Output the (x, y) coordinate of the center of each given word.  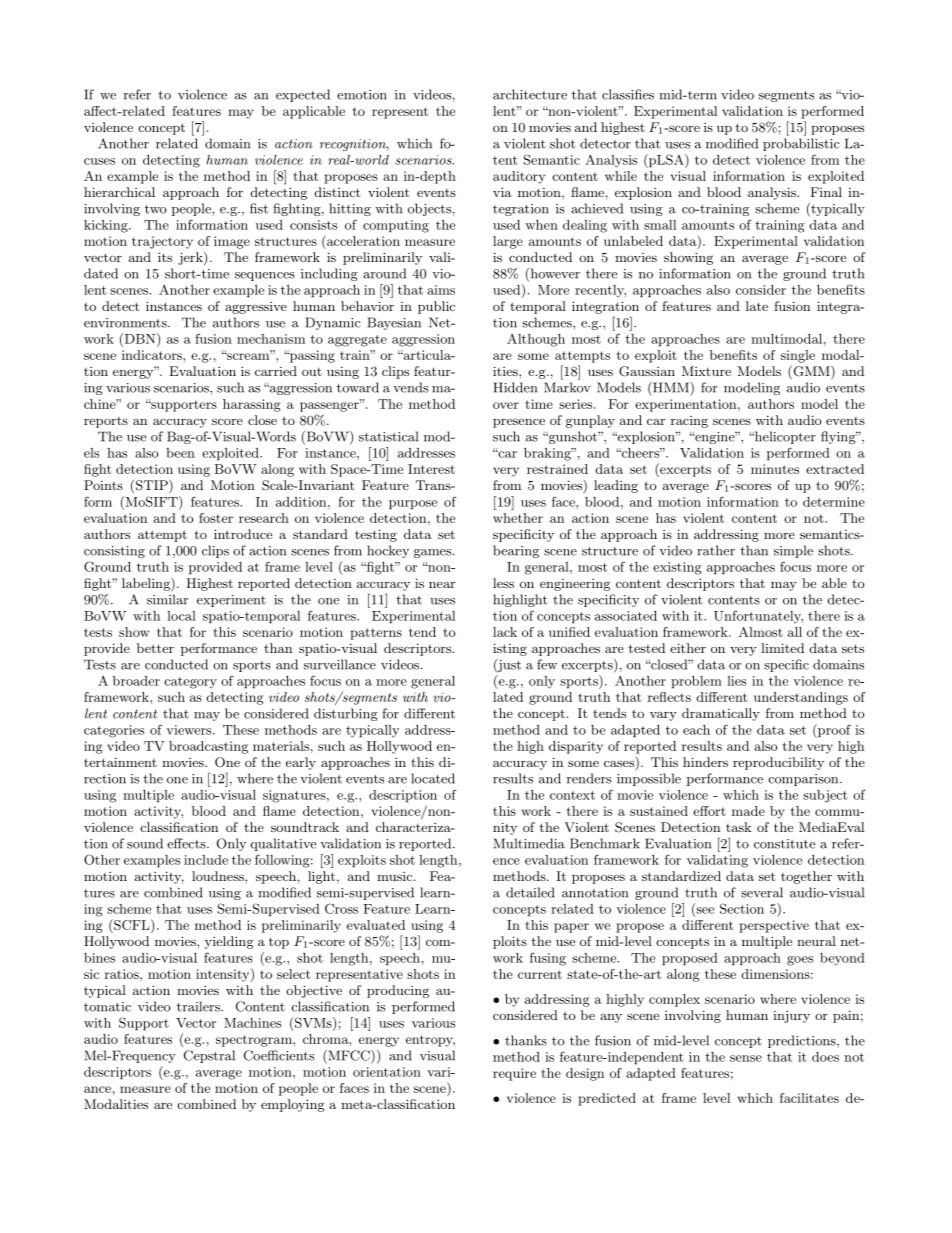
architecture (530, 94)
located (433, 778)
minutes (775, 469)
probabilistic (801, 144)
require (514, 1074)
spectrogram (255, 1041)
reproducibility (778, 763)
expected (303, 95)
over (506, 405)
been (180, 453)
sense (746, 1058)
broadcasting (208, 747)
